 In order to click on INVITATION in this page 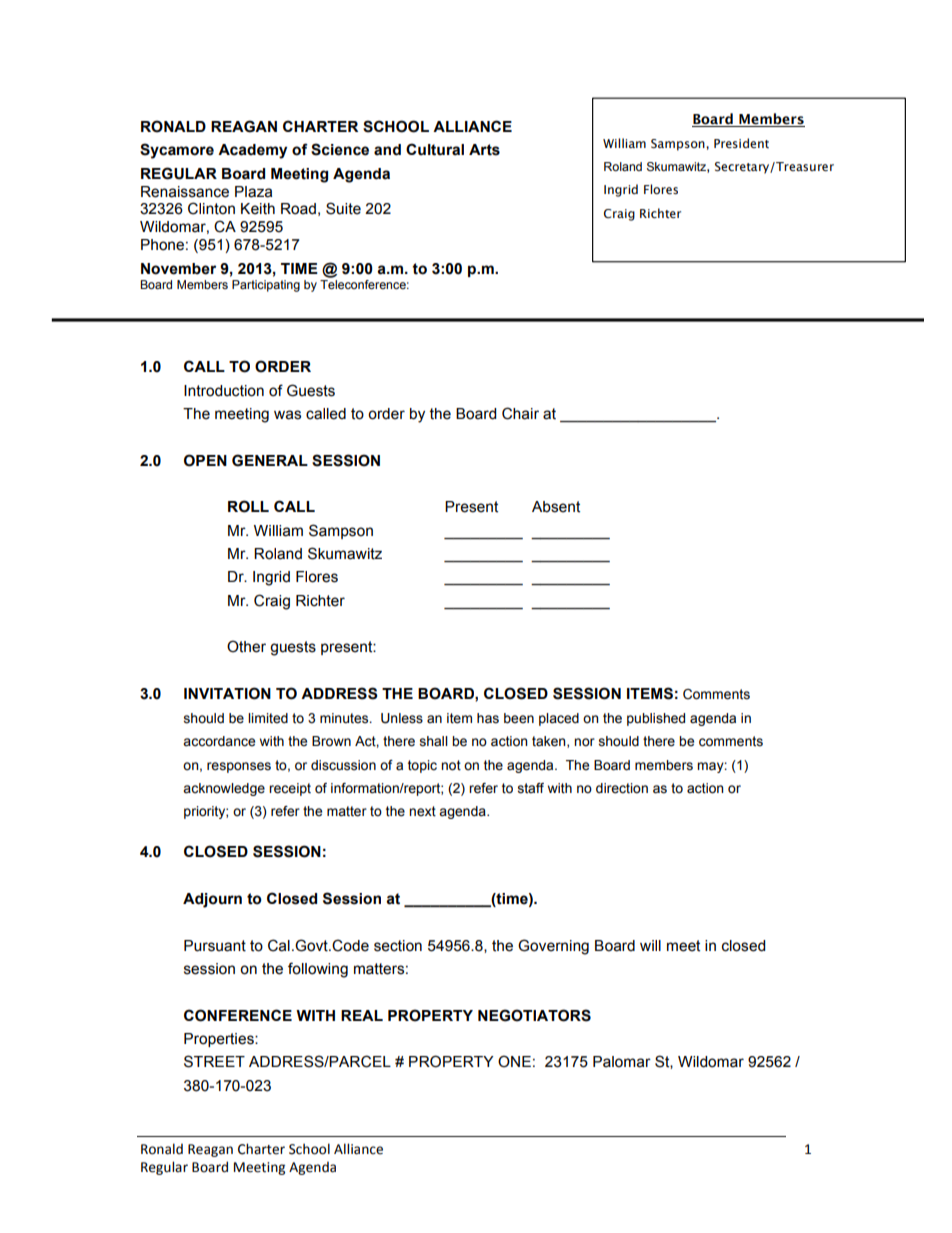, I will do `click(227, 693)`.
